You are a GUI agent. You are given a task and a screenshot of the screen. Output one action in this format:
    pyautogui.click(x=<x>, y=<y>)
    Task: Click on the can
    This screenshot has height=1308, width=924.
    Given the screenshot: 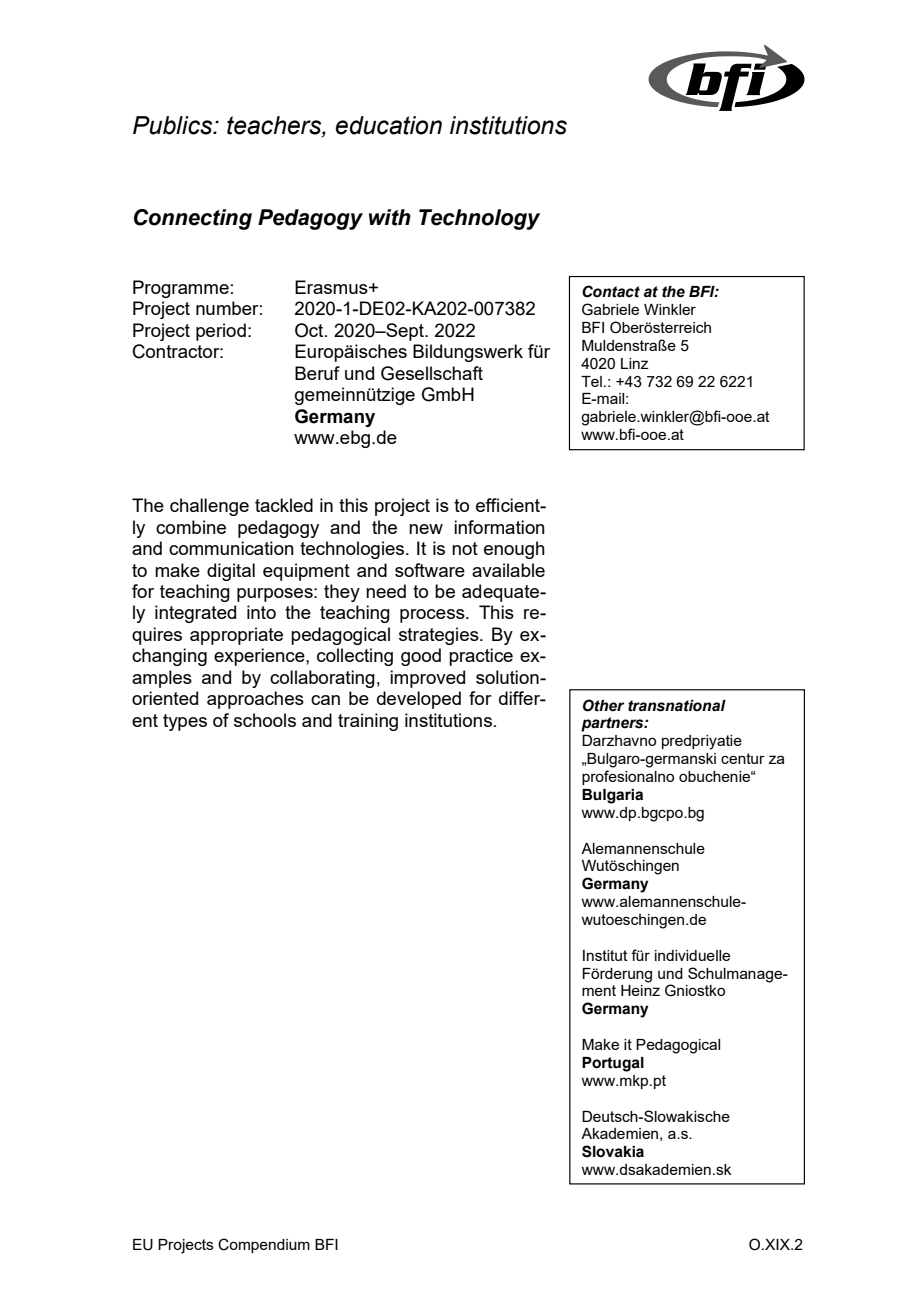 What is the action you would take?
    pyautogui.click(x=325, y=700)
